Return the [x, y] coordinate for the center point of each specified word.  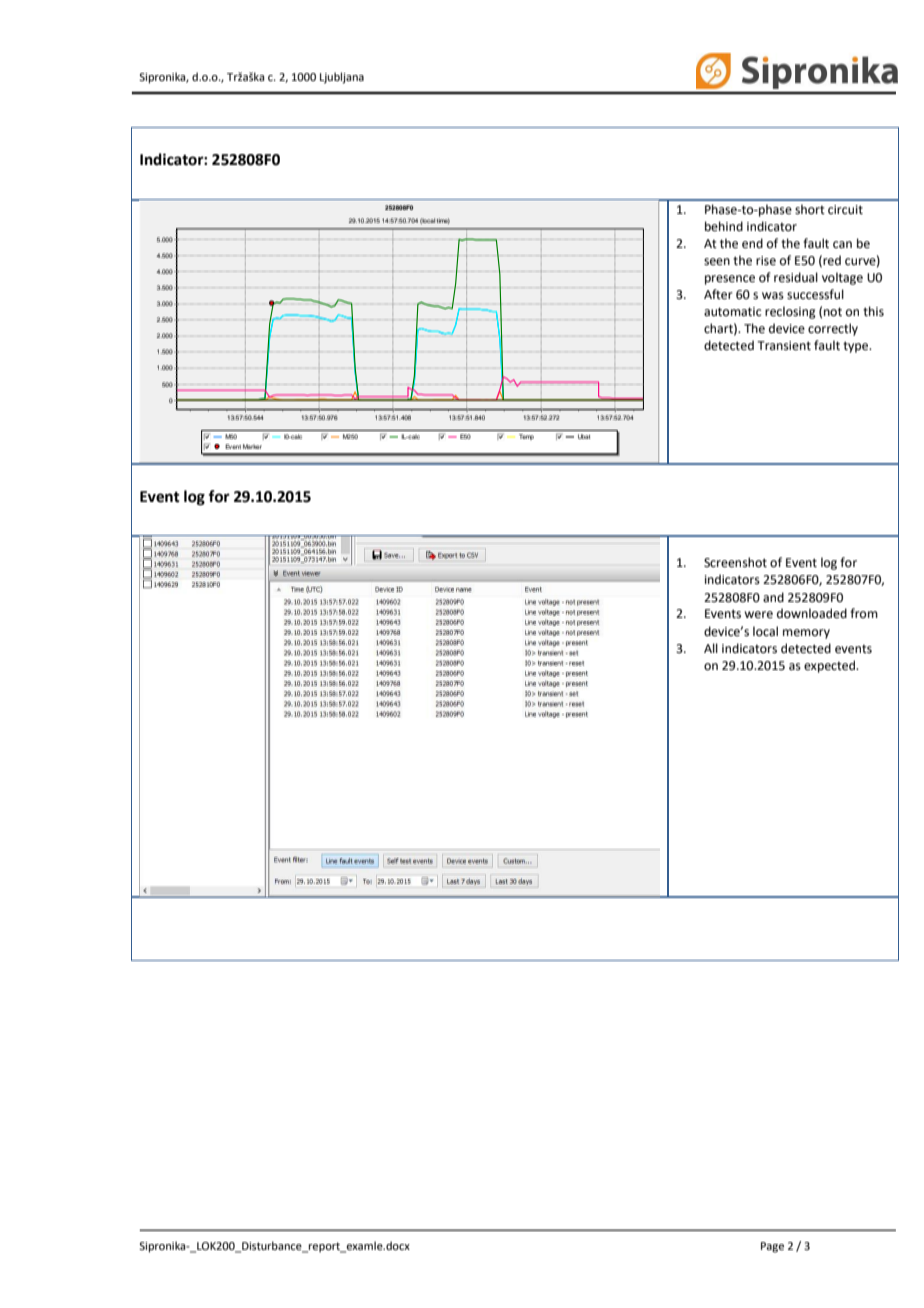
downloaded [812, 613]
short [810, 209]
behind [724, 226]
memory [806, 634]
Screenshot [735, 562]
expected [831, 666]
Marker [252, 446]
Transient [784, 346]
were [758, 615]
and [773, 597]
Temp [526, 437]
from [864, 613]
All [711, 648]
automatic [732, 312]
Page [772, 1247]
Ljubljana [342, 78]
